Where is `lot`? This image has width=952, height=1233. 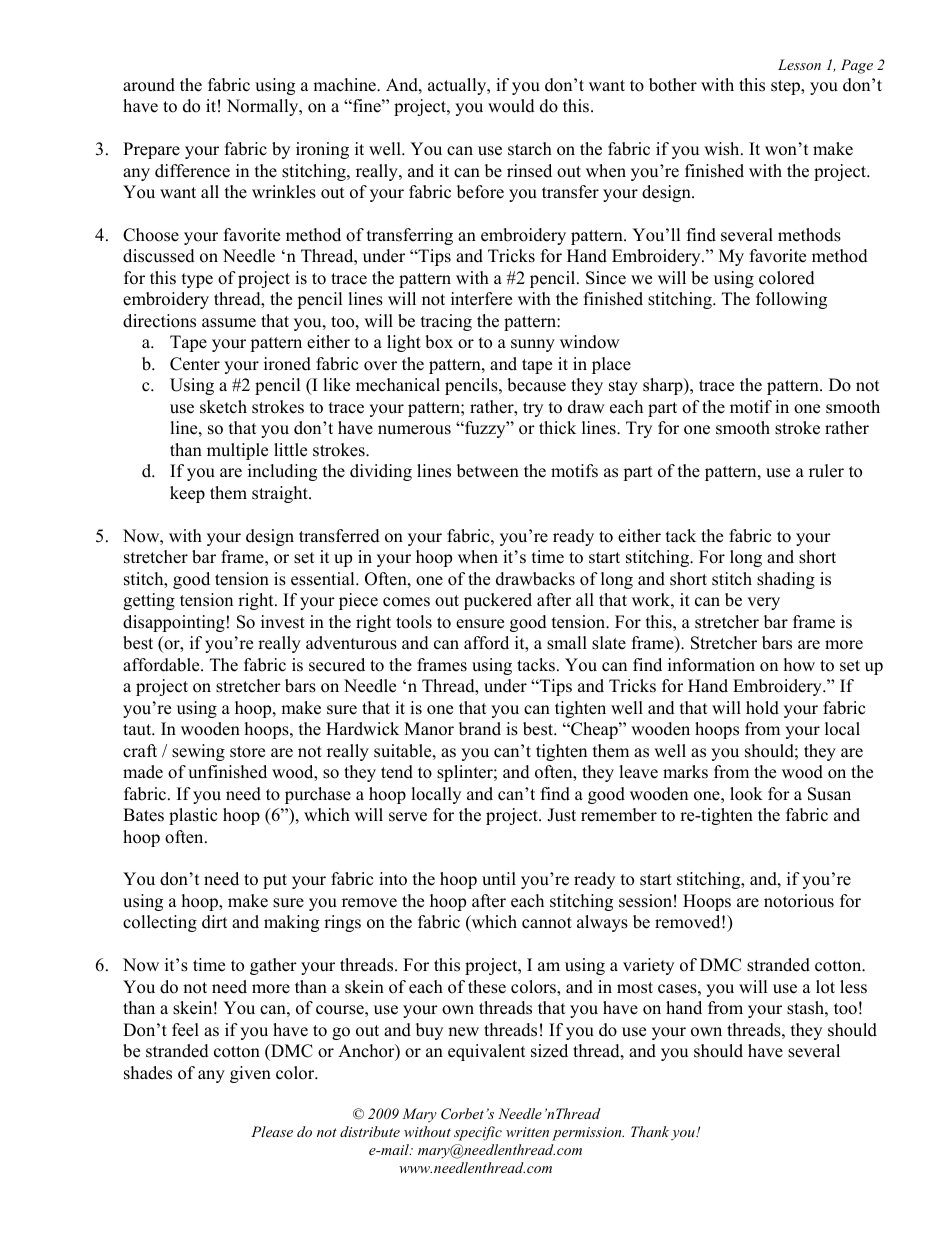 lot is located at coordinates (825, 987).
